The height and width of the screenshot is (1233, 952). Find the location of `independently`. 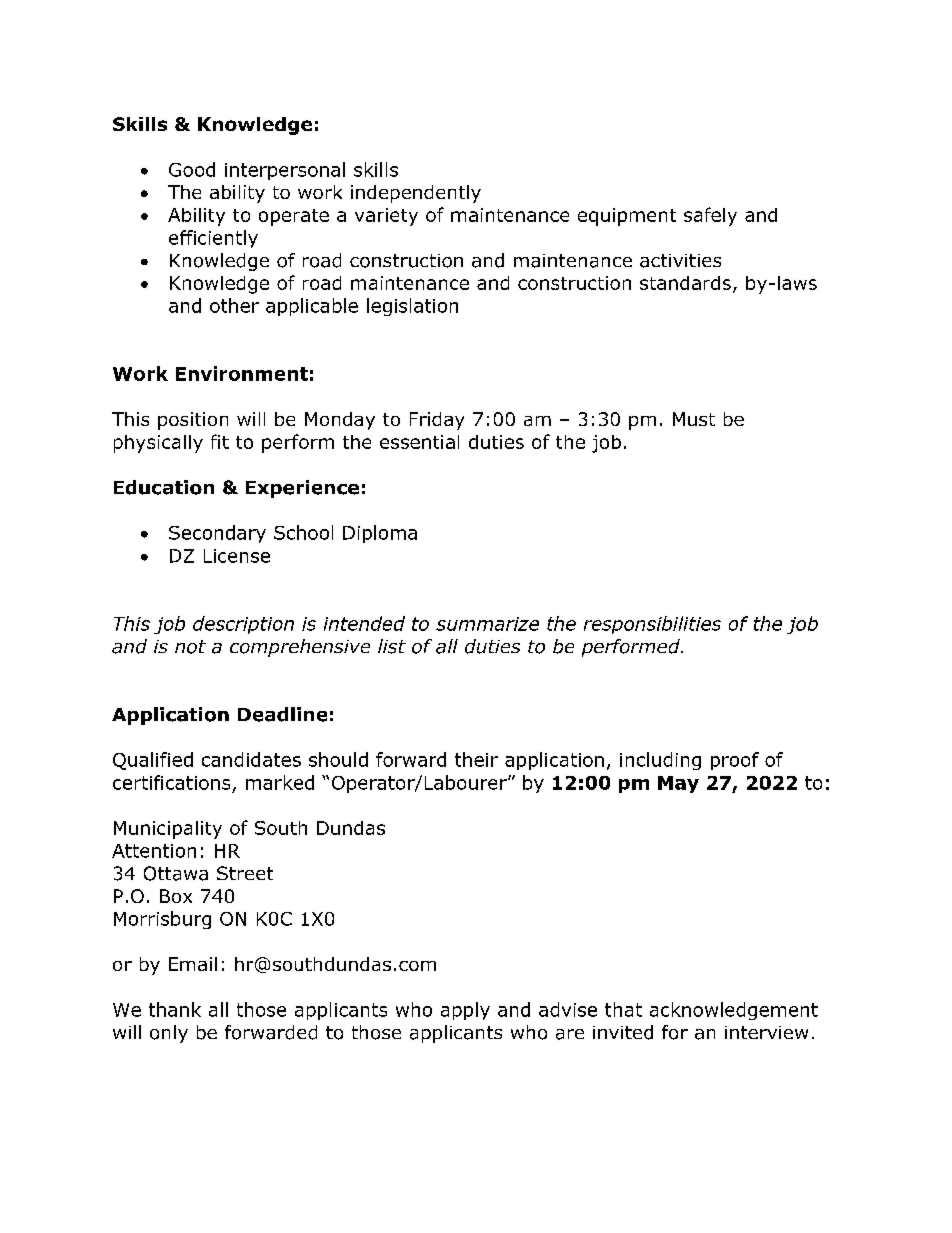

independently is located at coordinates (416, 194).
